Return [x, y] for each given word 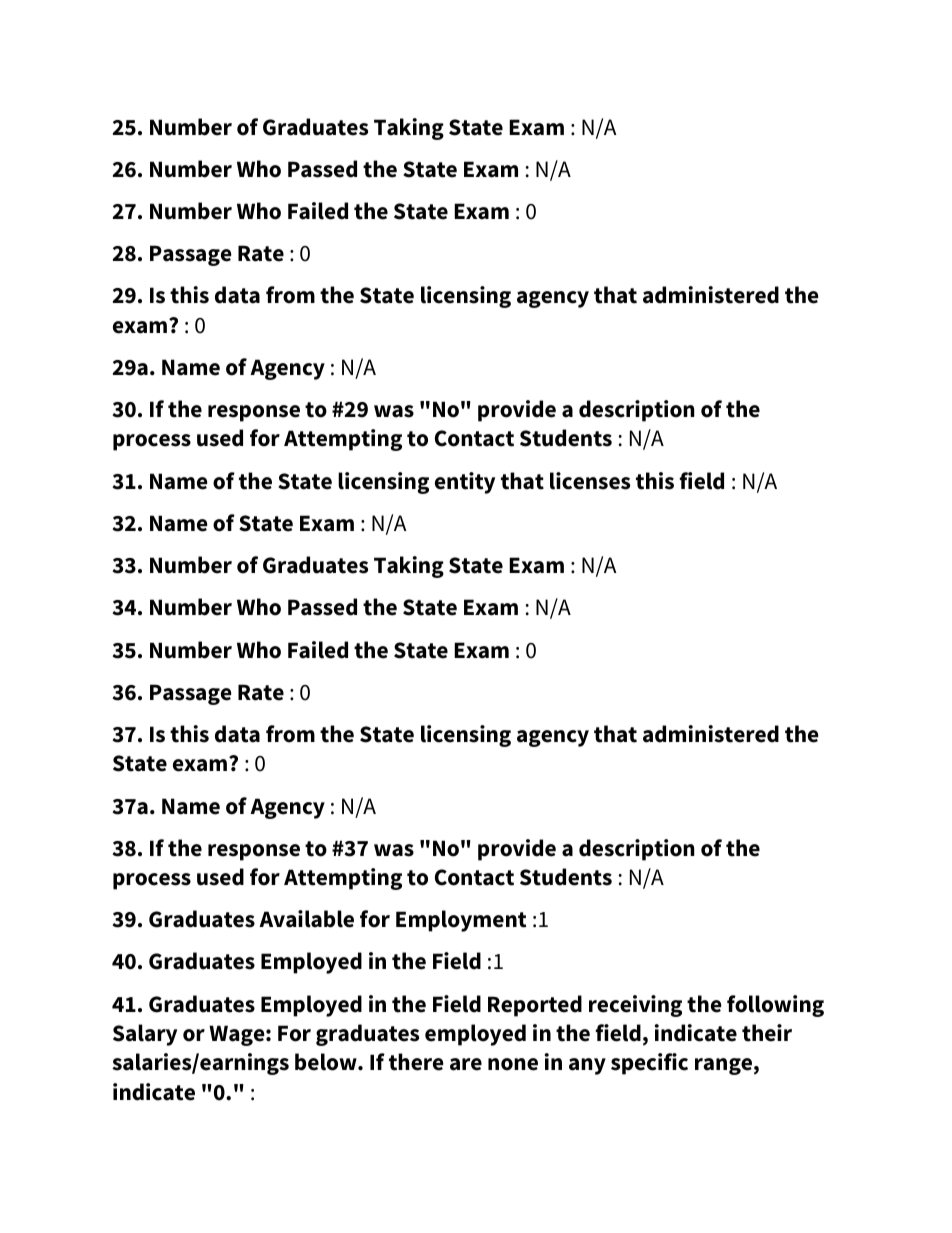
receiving [635, 1006]
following [775, 1006]
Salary [145, 1035]
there [416, 1062]
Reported [535, 1006]
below [327, 1062]
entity [465, 483]
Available [306, 919]
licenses [590, 481]
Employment [461, 921]
